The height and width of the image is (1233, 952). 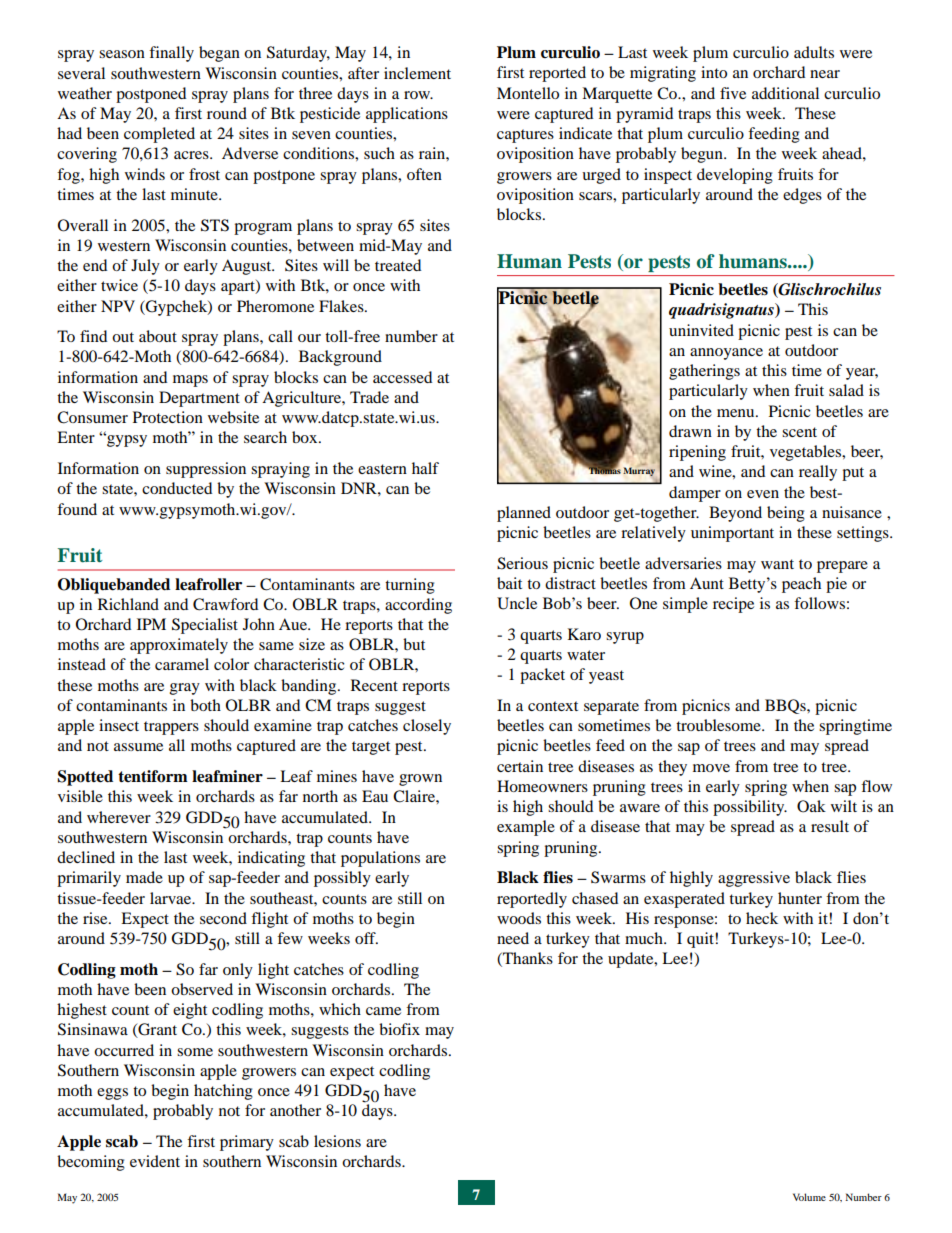 I want to click on about, so click(x=158, y=336).
